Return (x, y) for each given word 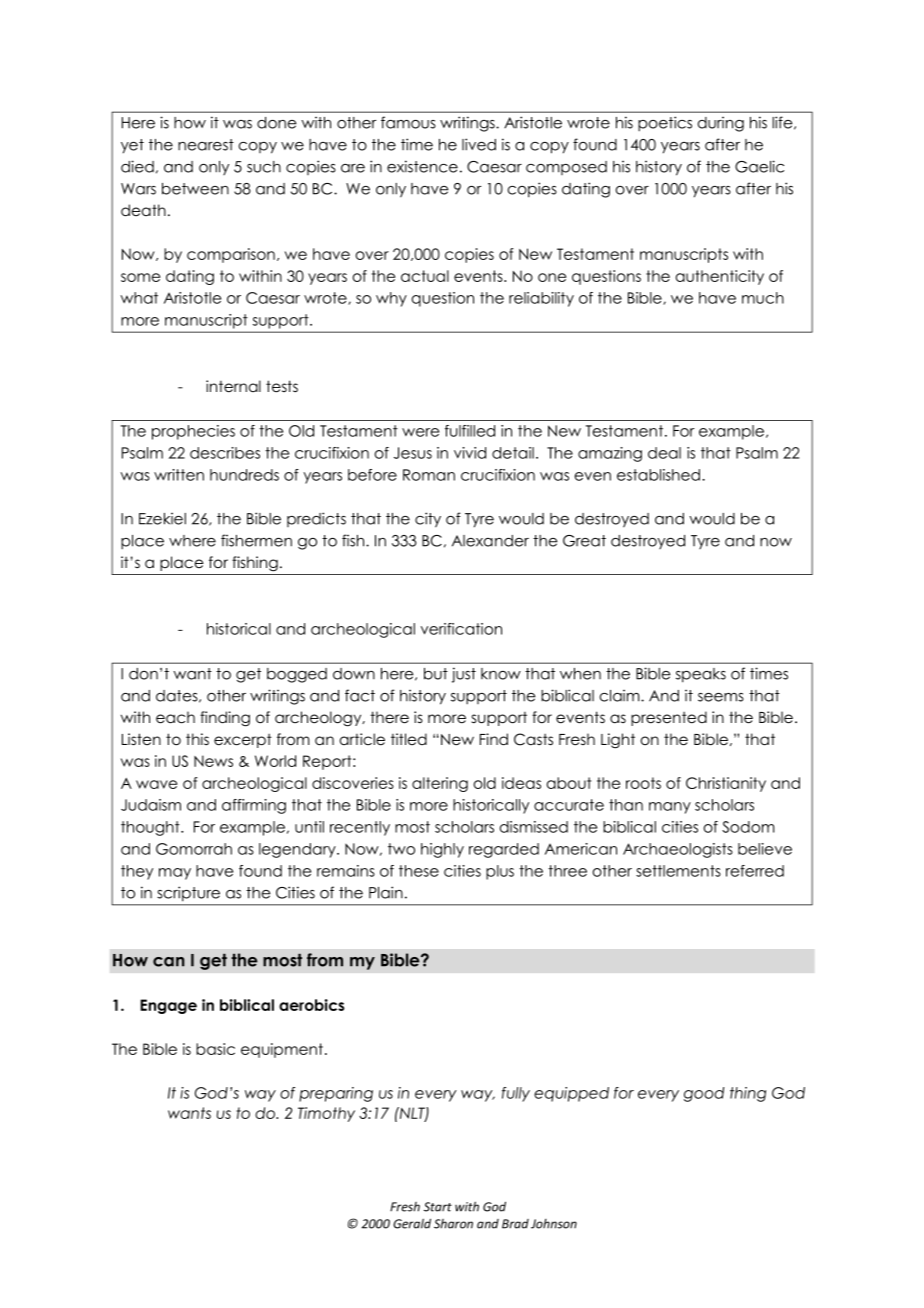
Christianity (726, 784)
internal (233, 386)
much (763, 298)
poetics (665, 124)
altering (440, 784)
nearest (206, 145)
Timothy (326, 1114)
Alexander (490, 541)
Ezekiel (162, 519)
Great (584, 541)
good (704, 1094)
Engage (168, 1006)
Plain (386, 892)
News (213, 761)
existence (422, 166)
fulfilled (470, 431)
